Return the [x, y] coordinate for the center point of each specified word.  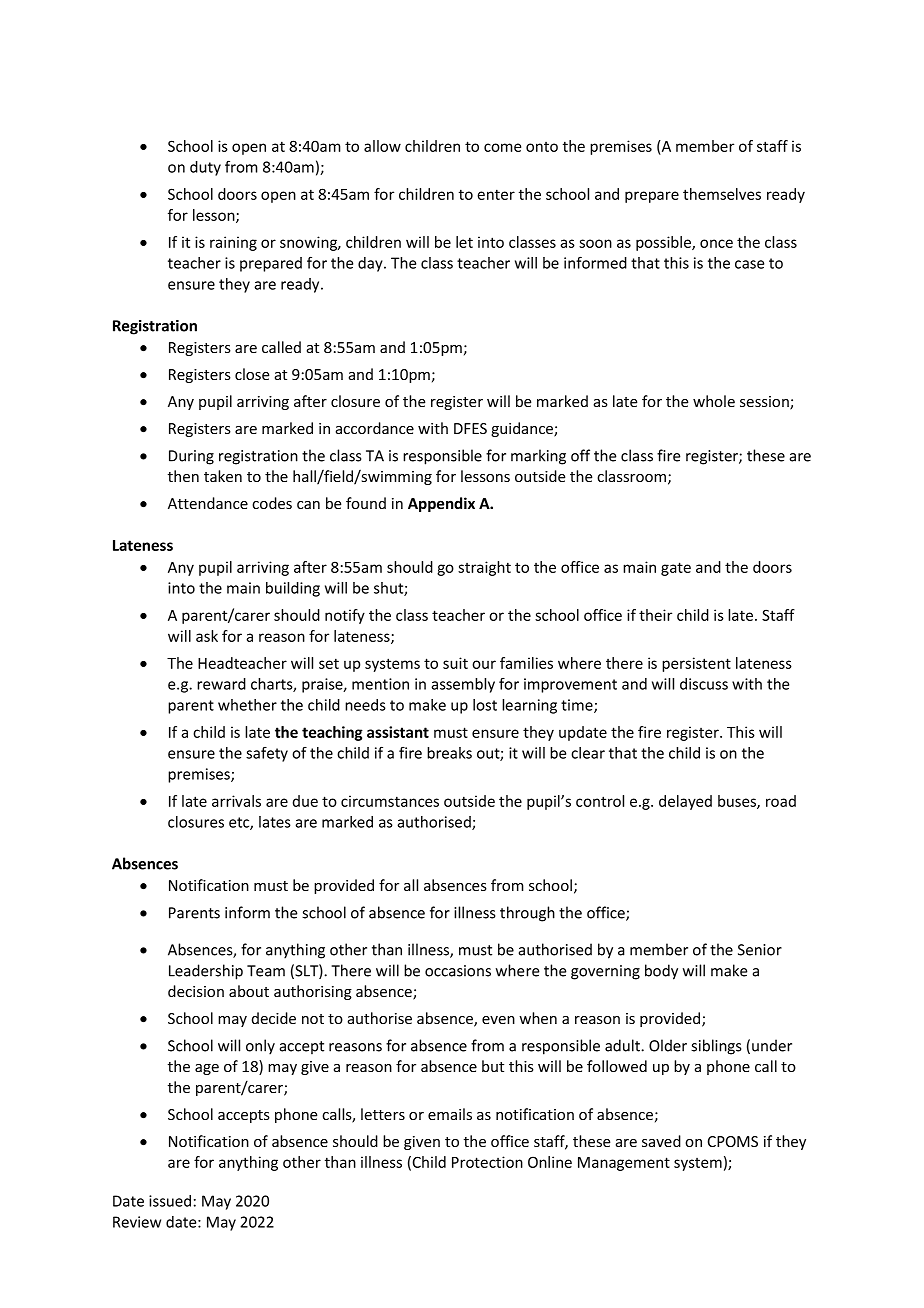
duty [205, 168]
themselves [722, 194]
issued [170, 1201]
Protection [487, 1162]
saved [661, 1141]
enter [496, 194]
